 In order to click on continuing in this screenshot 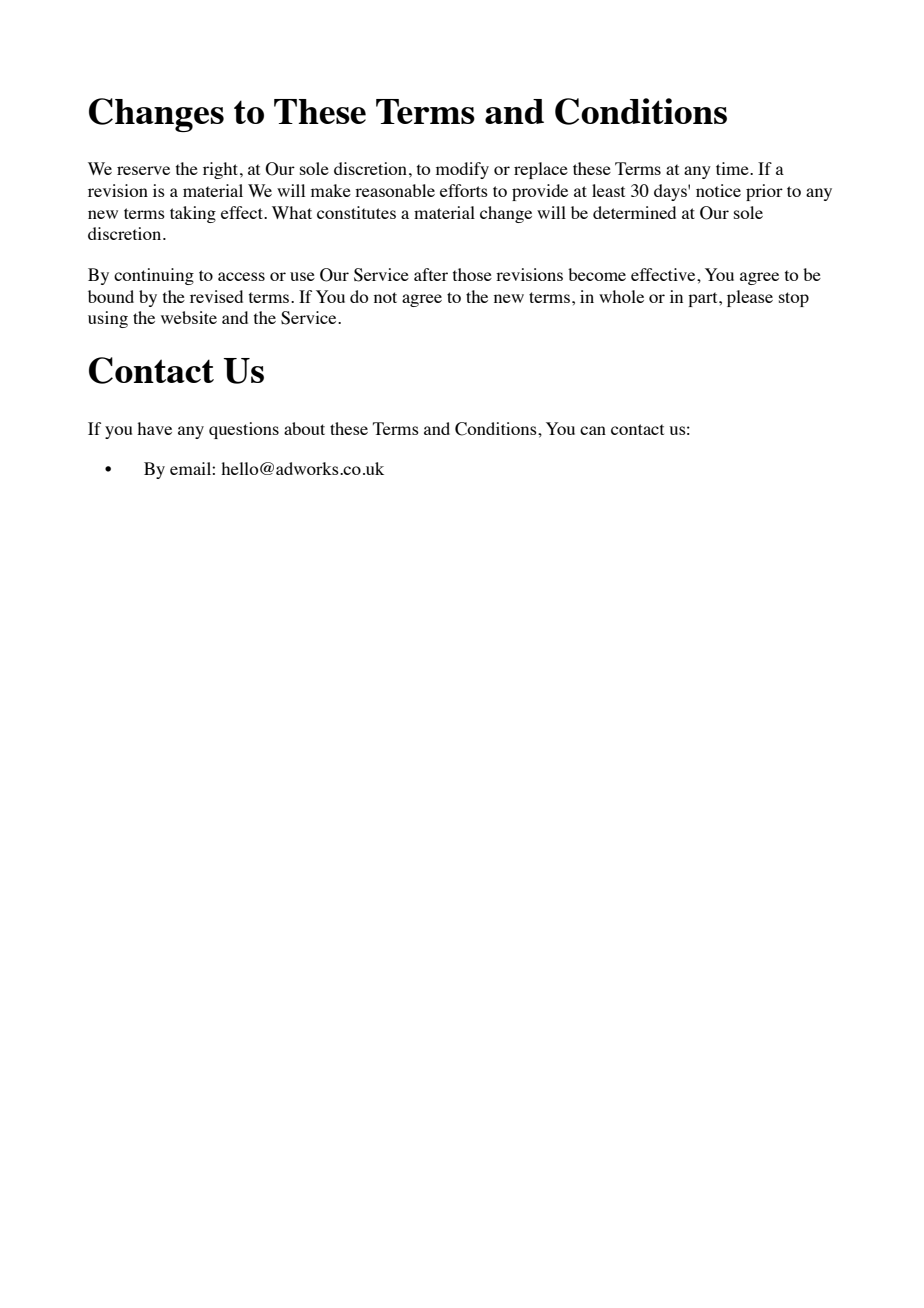, I will do `click(154, 276)`.
